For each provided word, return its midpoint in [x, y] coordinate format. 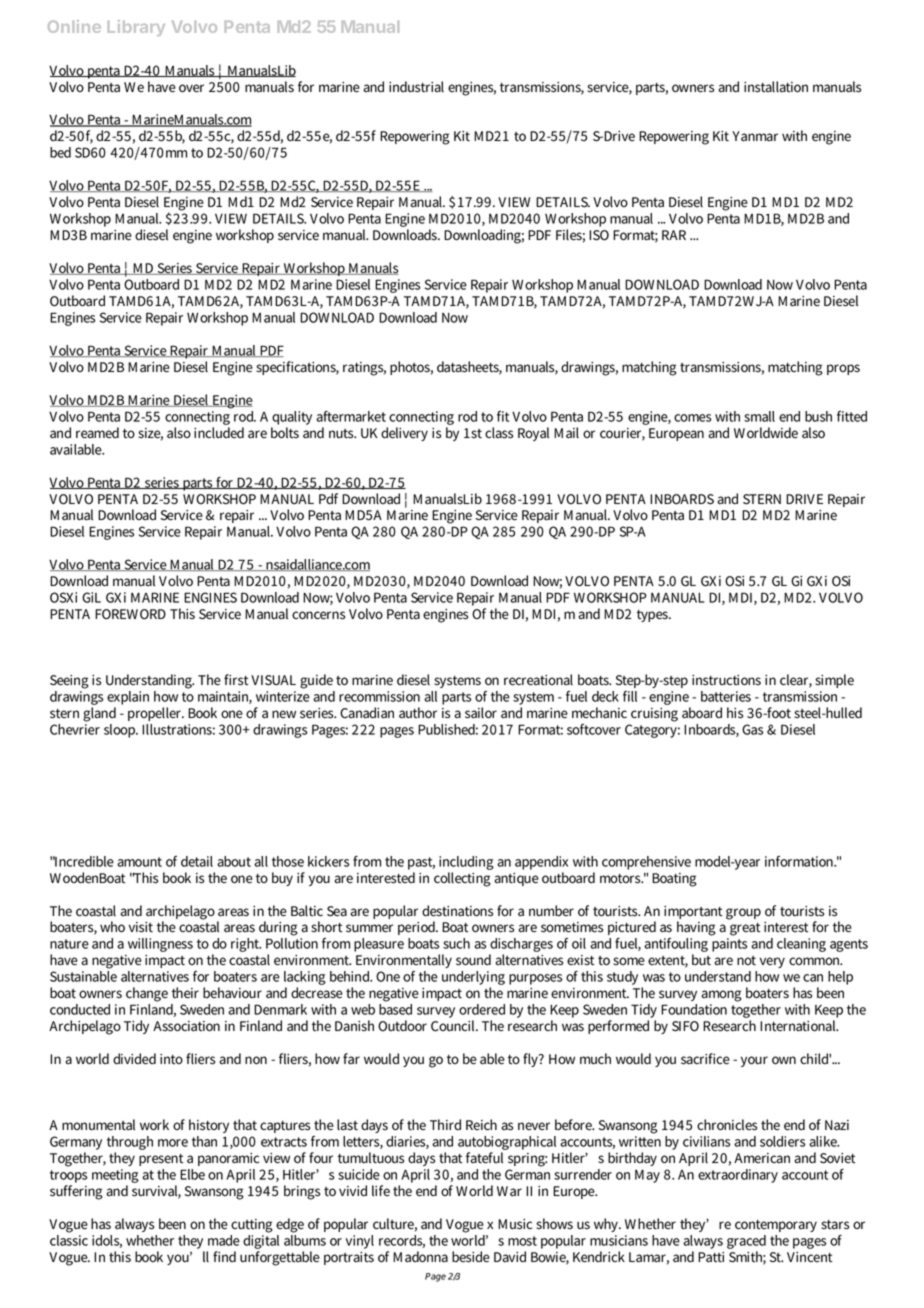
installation [776, 87]
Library [136, 28]
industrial [416, 87]
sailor [481, 713]
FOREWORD [130, 614]
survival [156, 1192]
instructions [726, 680]
